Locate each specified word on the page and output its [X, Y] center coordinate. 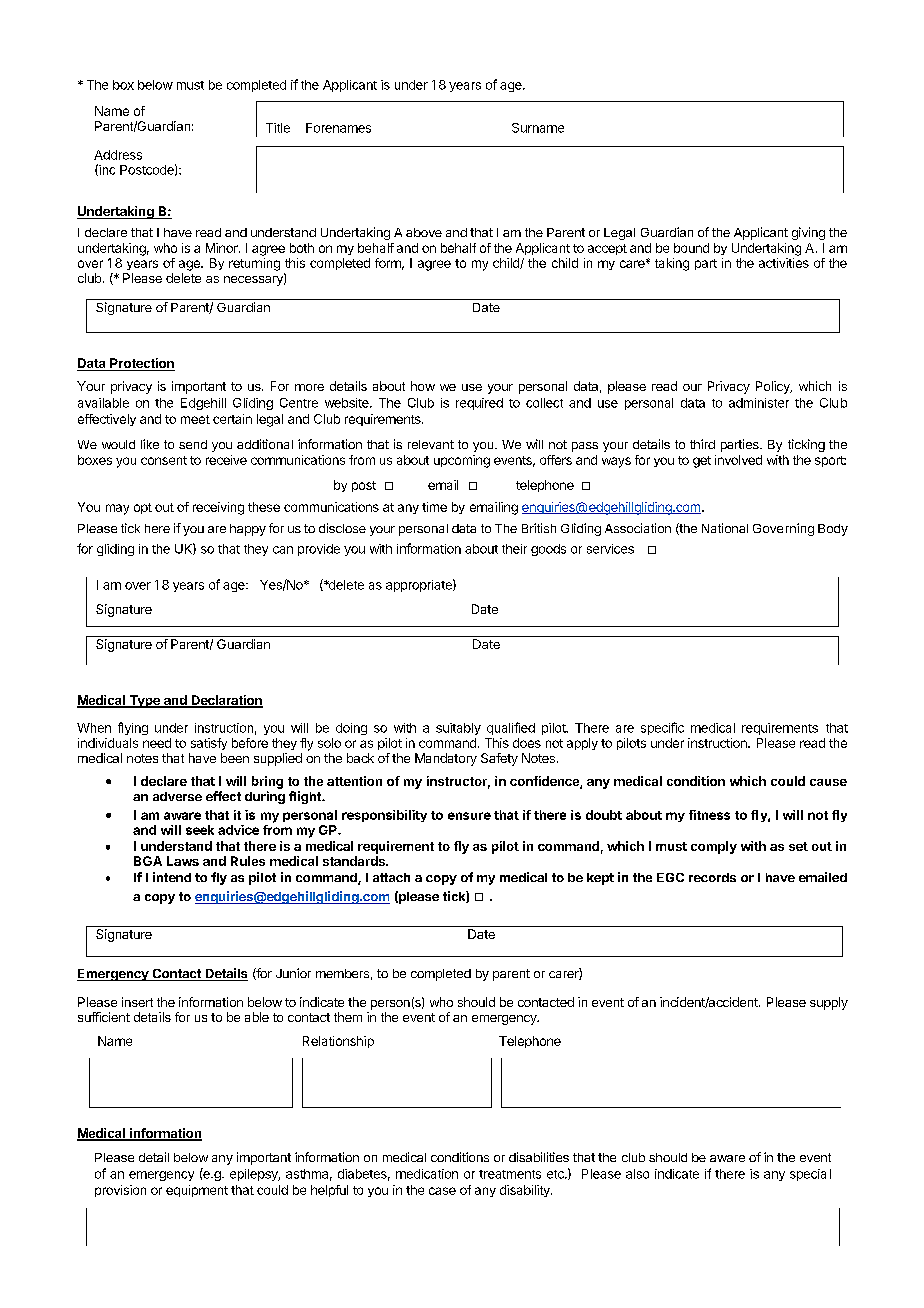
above [424, 232]
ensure [469, 816]
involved [738, 460]
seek [200, 830]
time [434, 507]
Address [118, 155]
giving [808, 233]
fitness [709, 815]
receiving [218, 508]
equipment [197, 1191]
